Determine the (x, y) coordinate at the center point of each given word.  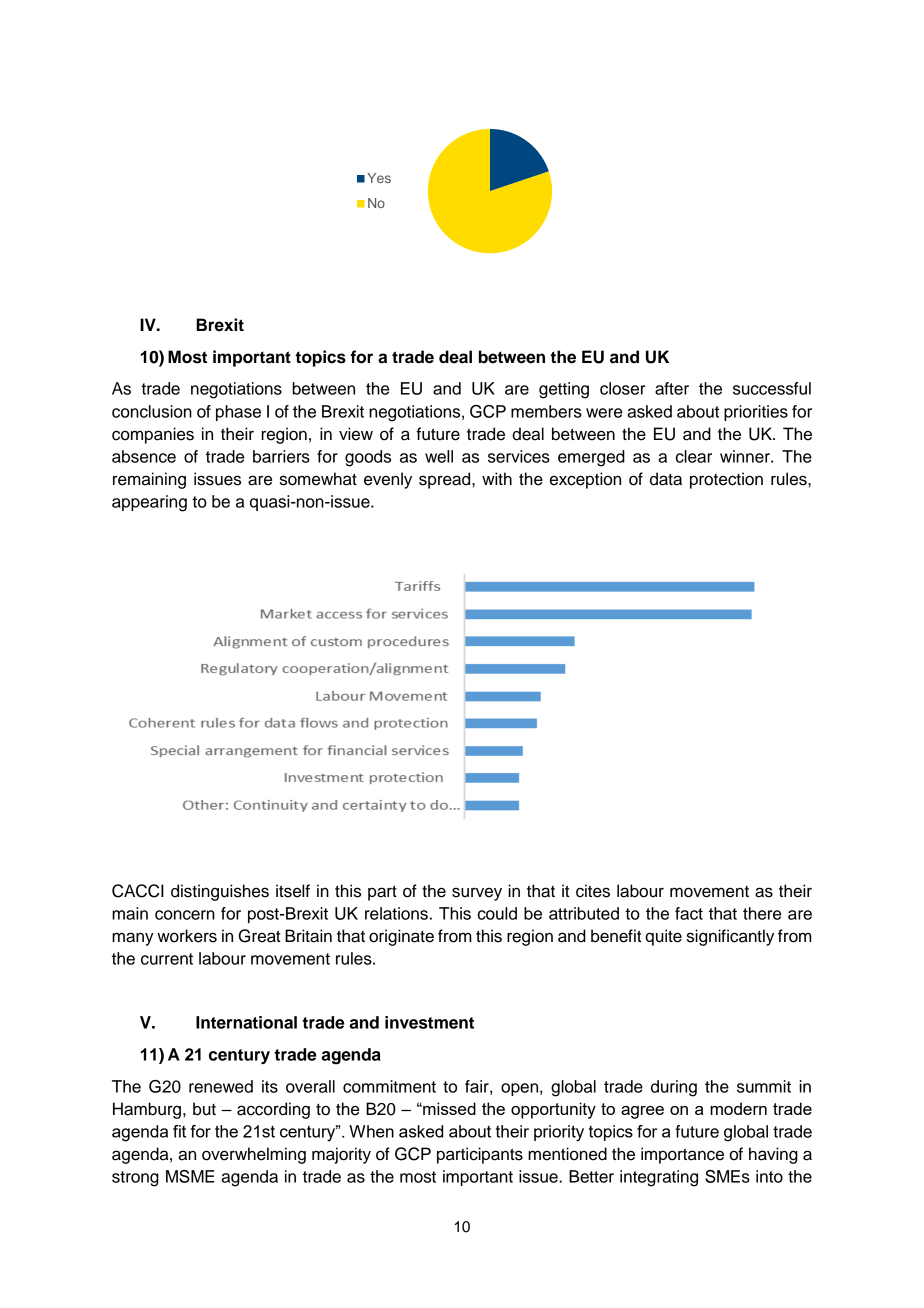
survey (477, 894)
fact (689, 913)
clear (694, 456)
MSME (190, 1176)
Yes (379, 178)
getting (564, 390)
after (672, 388)
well (439, 456)
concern (185, 915)
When (371, 1131)
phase (238, 413)
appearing (149, 503)
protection (726, 480)
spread (446, 480)
